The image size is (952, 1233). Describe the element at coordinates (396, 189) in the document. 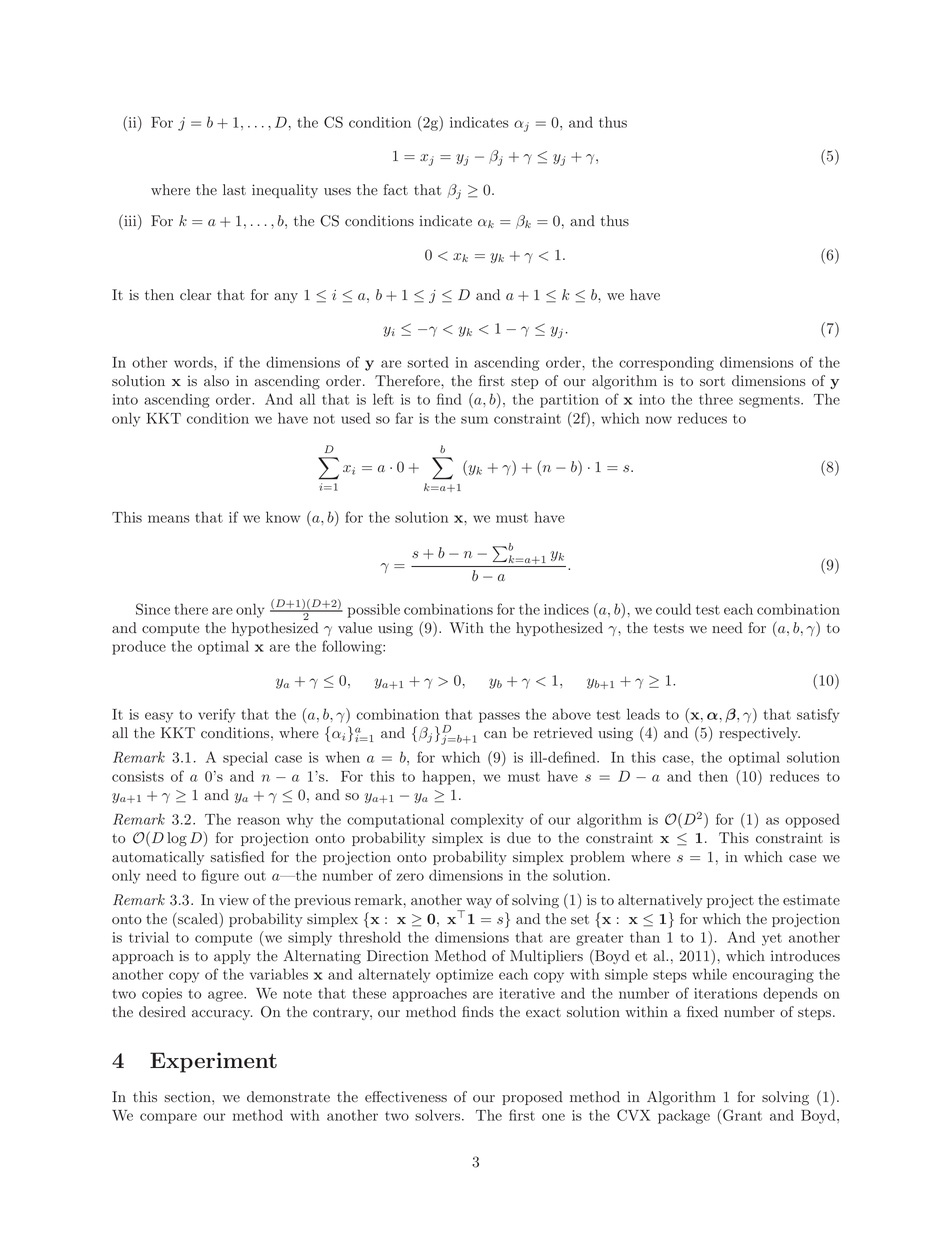

I see `fact` at that location.
